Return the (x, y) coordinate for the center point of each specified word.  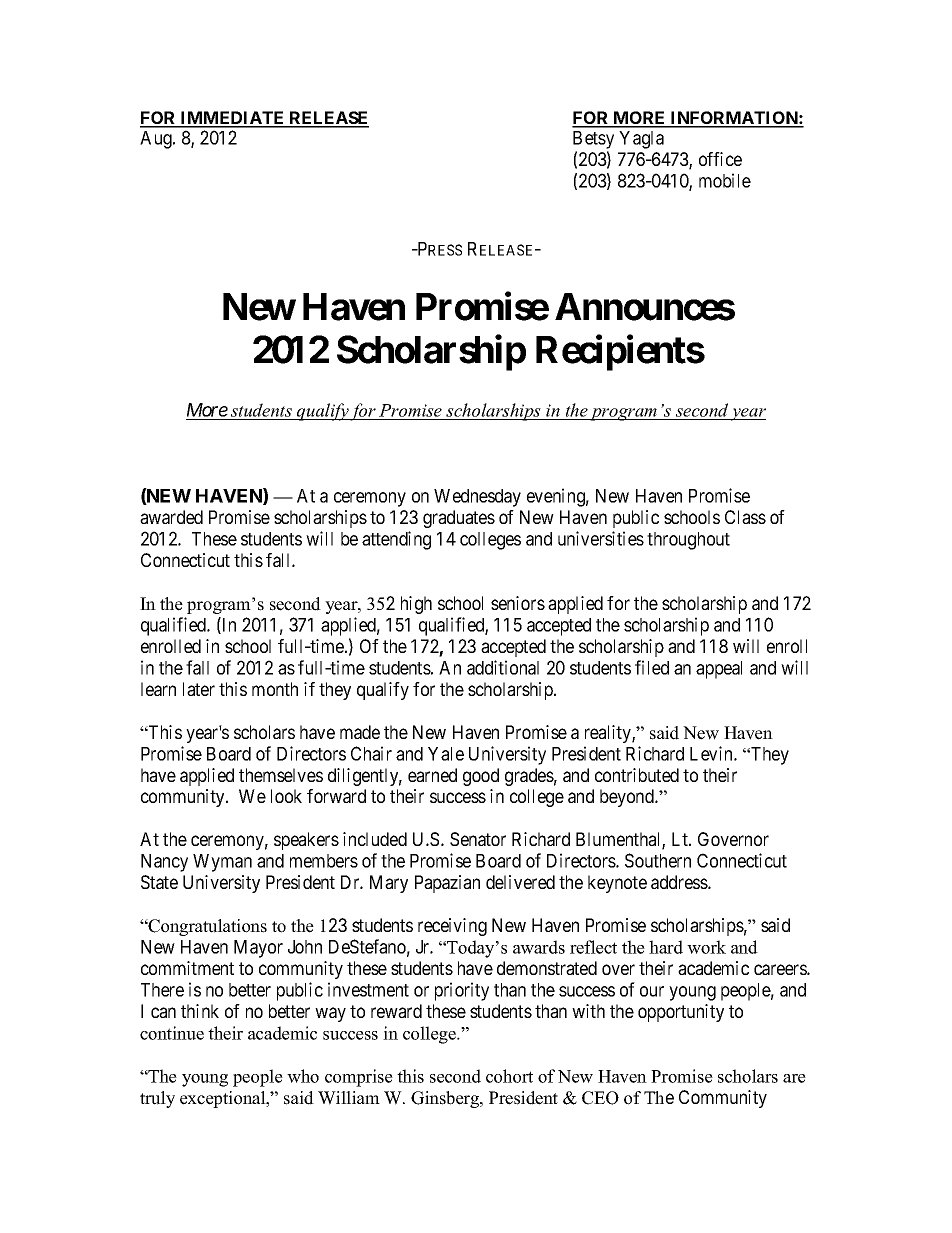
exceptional (224, 1099)
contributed (637, 775)
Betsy (593, 140)
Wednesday (477, 498)
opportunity (681, 1013)
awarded (171, 517)
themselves (281, 775)
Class (745, 517)
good (481, 777)
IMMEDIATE (232, 119)
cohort (509, 1076)
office (720, 159)
